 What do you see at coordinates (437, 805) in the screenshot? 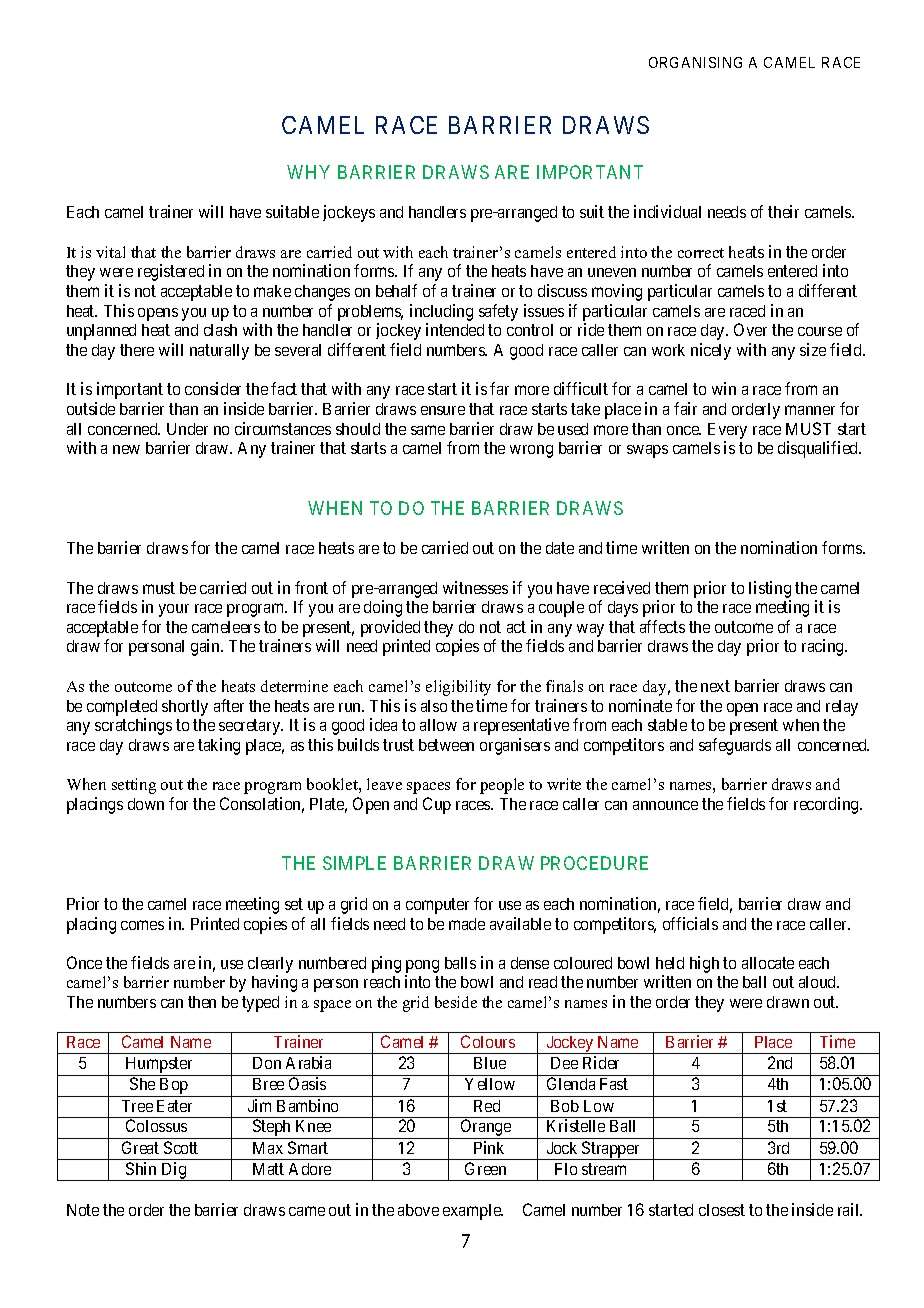
I see `Cup` at bounding box center [437, 805].
